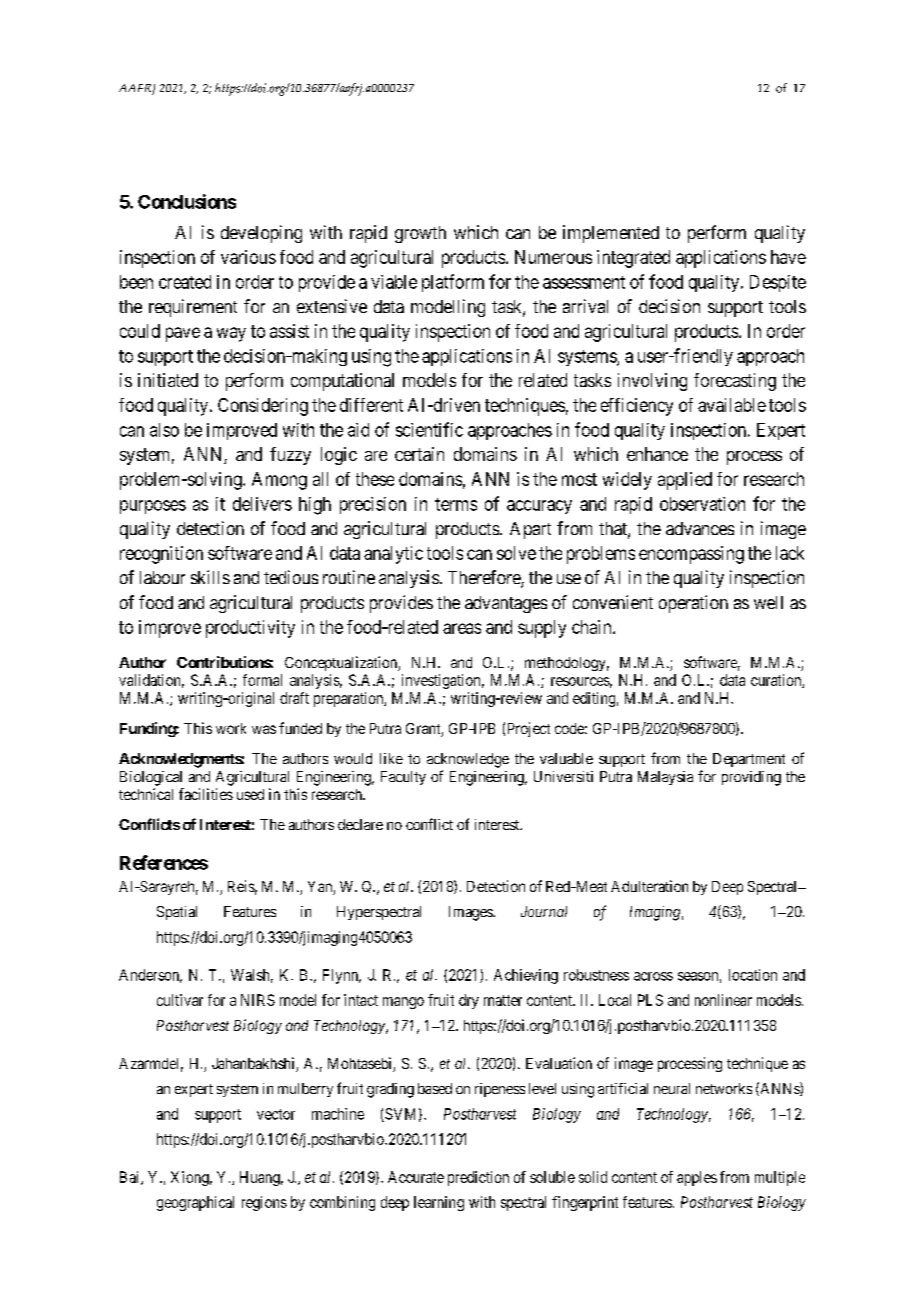  Describe the element at coordinates (195, 1203) in the page. I see `geographical` at that location.
